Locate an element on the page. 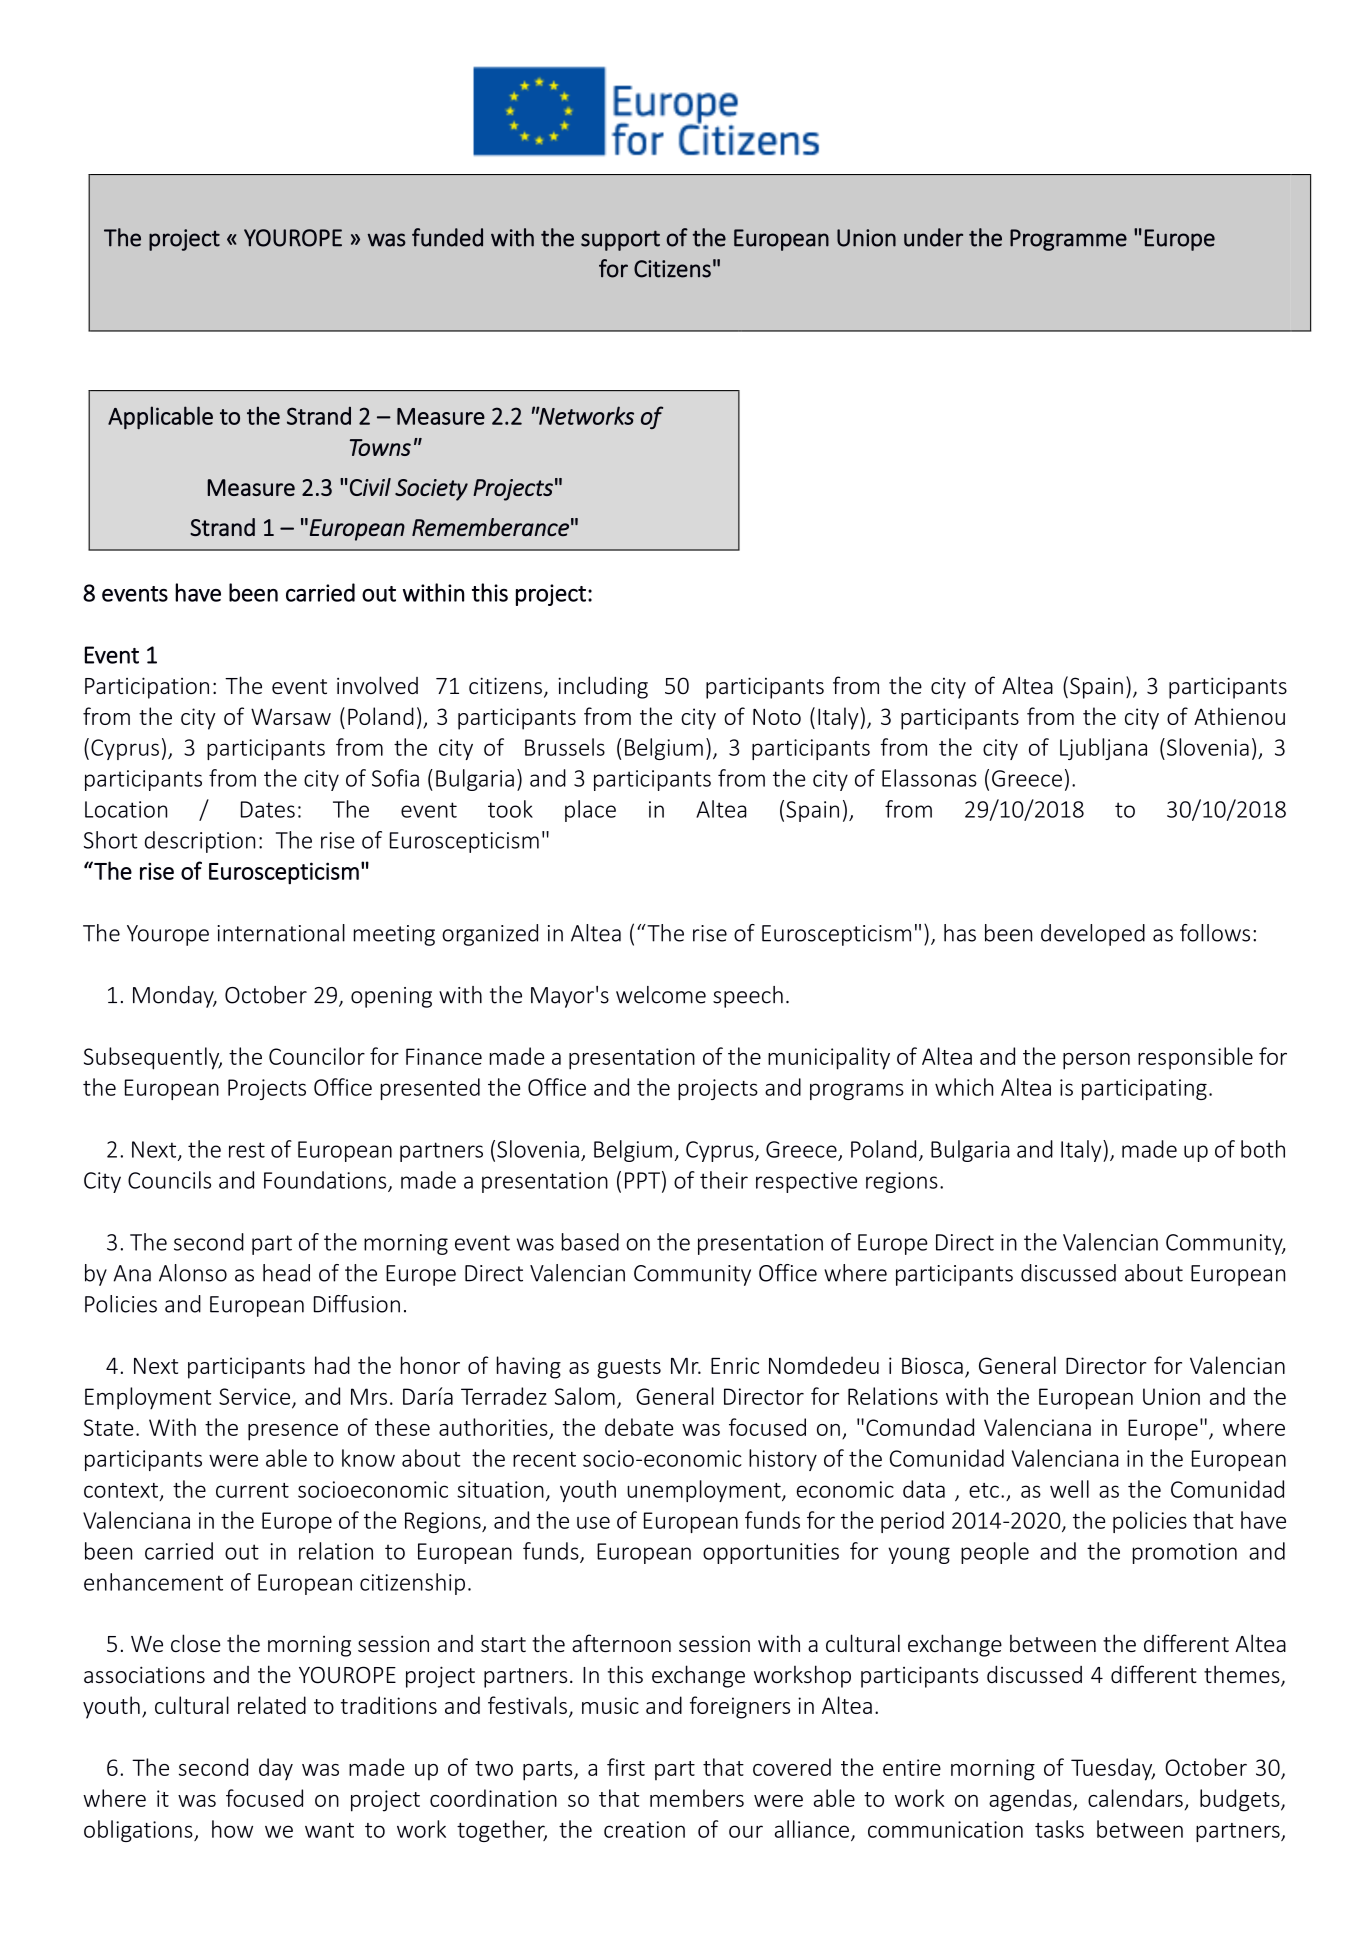 The image size is (1370, 1938). support is located at coordinates (620, 240).
